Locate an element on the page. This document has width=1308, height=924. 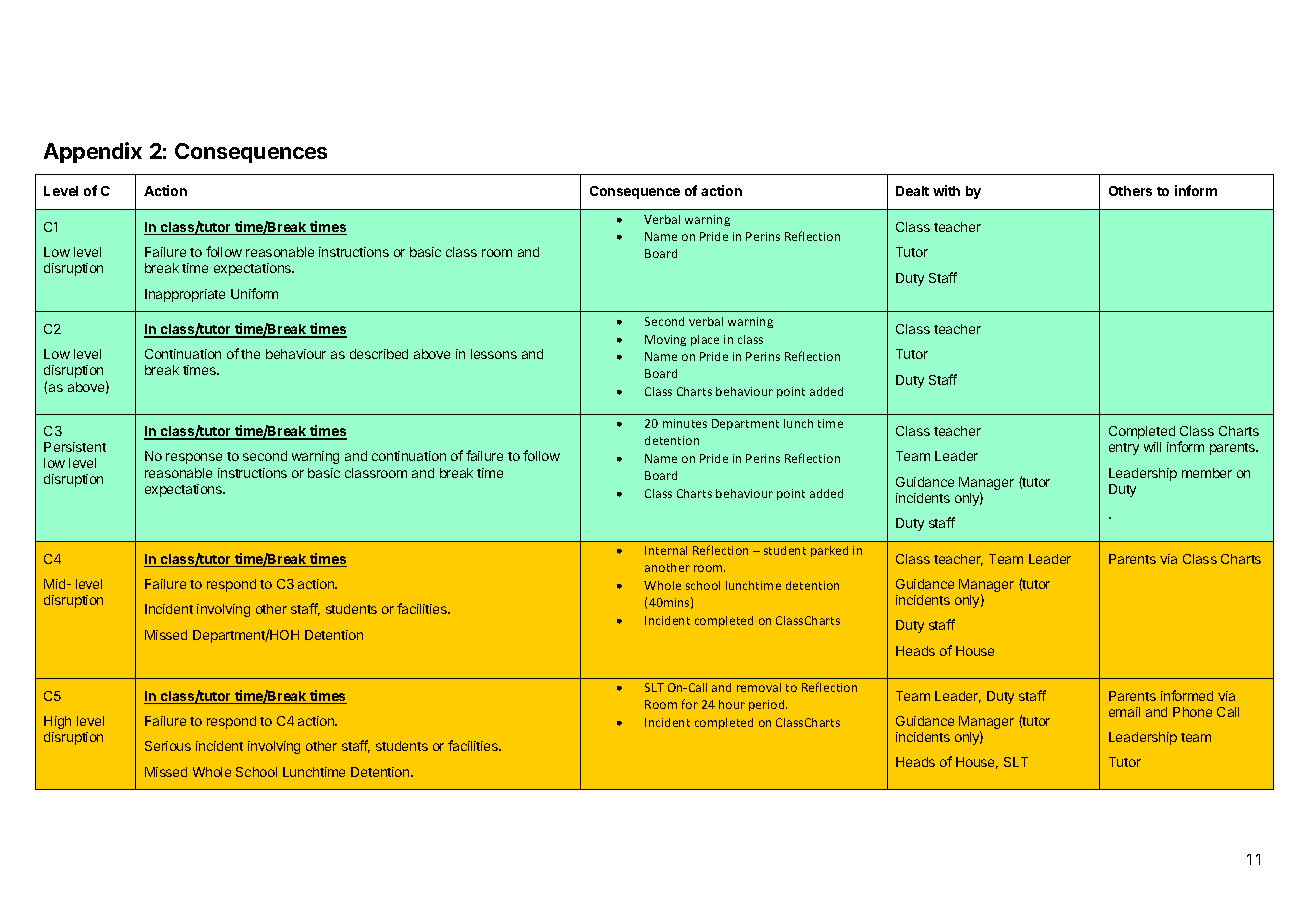
Dealt is located at coordinates (912, 191).
